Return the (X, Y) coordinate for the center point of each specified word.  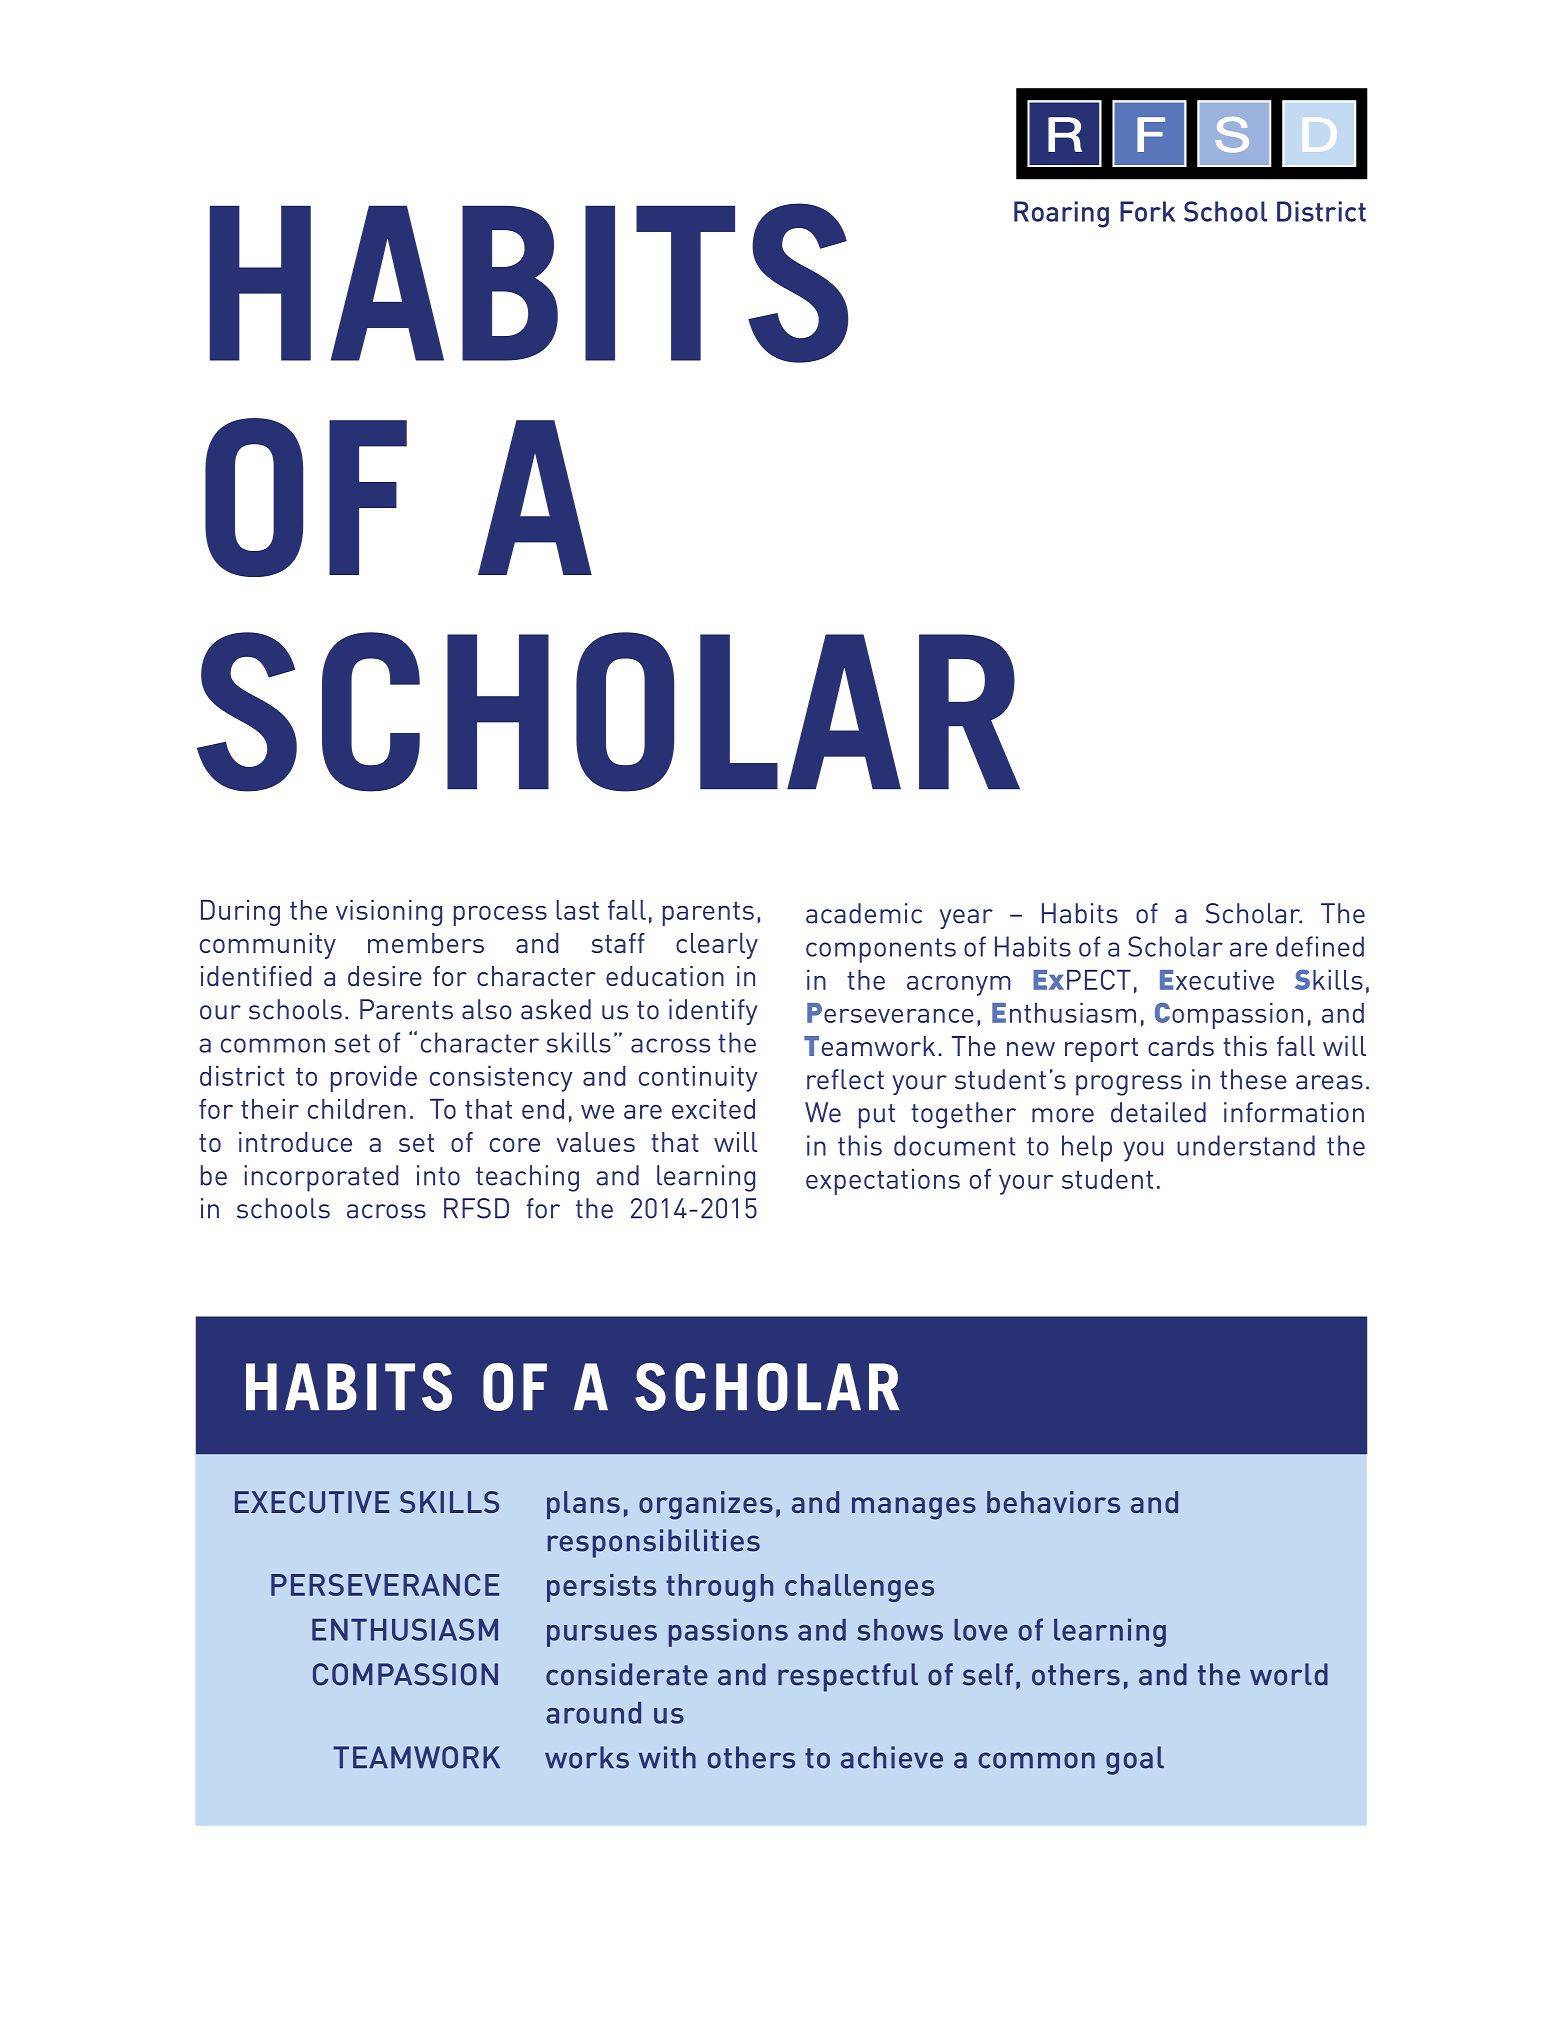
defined (1320, 946)
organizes (706, 1505)
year (966, 919)
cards (1181, 1046)
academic (864, 913)
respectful (848, 1677)
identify (713, 1012)
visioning (389, 912)
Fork (1147, 211)
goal (1135, 1760)
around (593, 1713)
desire (385, 976)
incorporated (321, 1178)
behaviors (1053, 1502)
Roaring (1061, 214)
